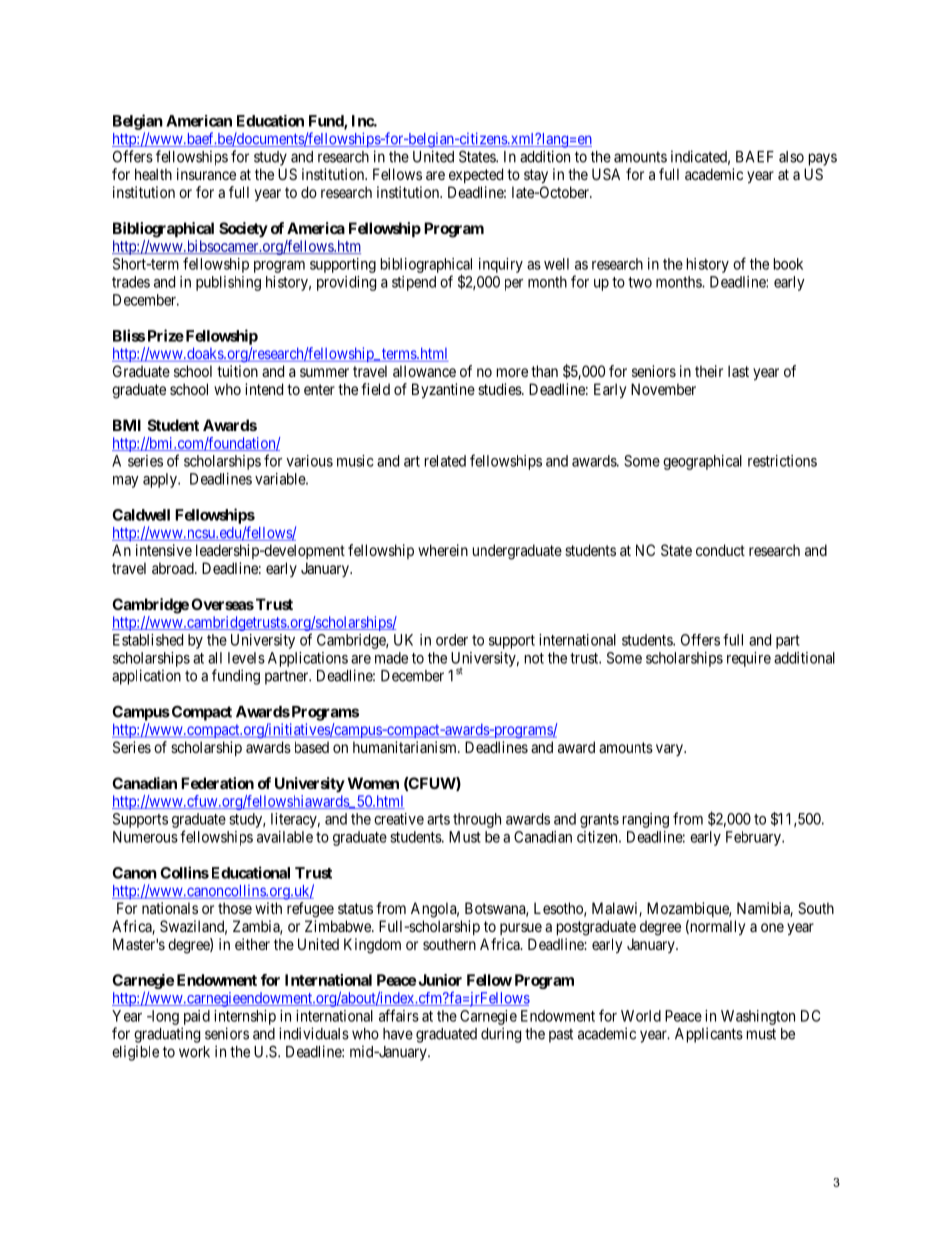  I want to click on paid, so click(197, 1017).
